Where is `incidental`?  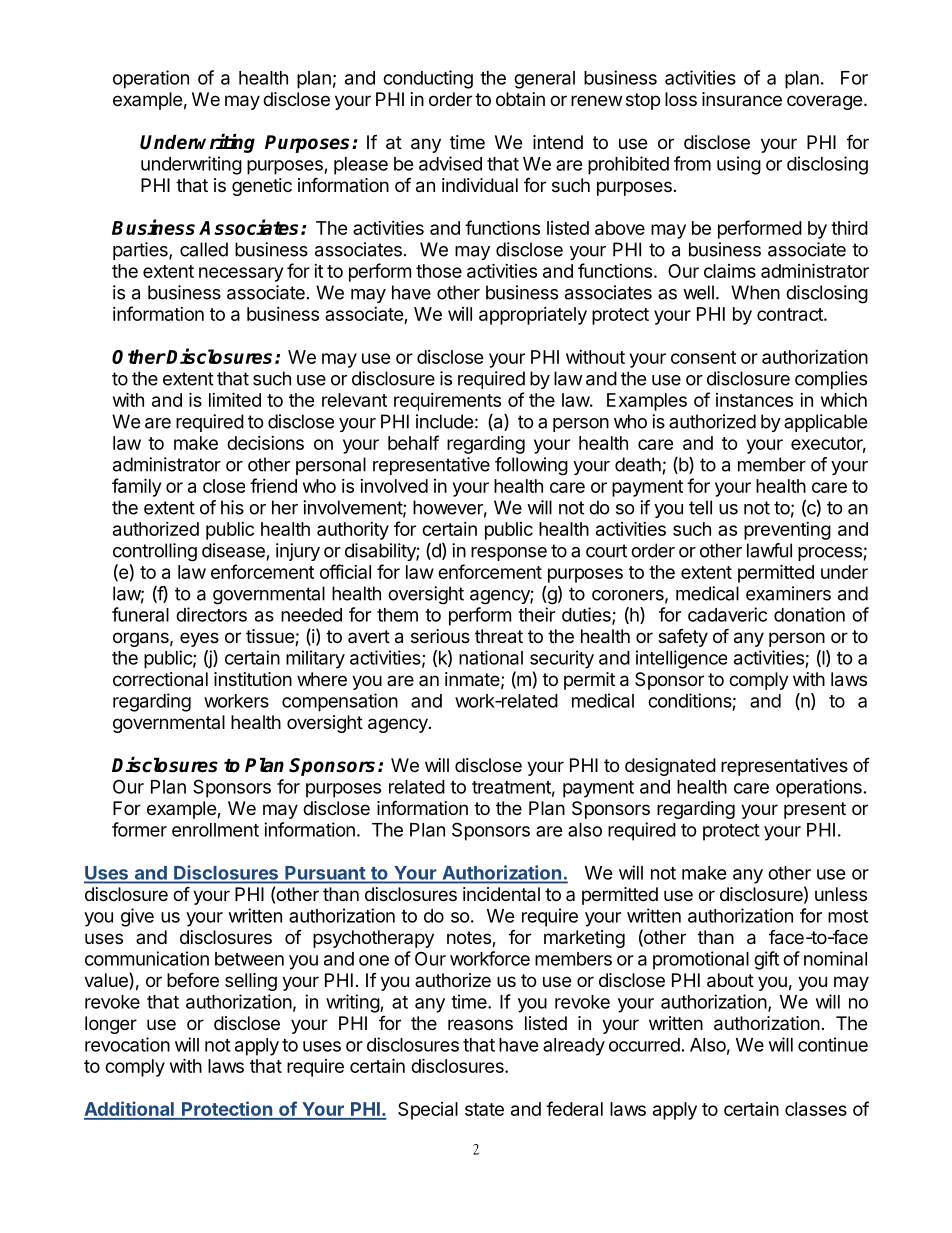 incidental is located at coordinates (501, 894).
